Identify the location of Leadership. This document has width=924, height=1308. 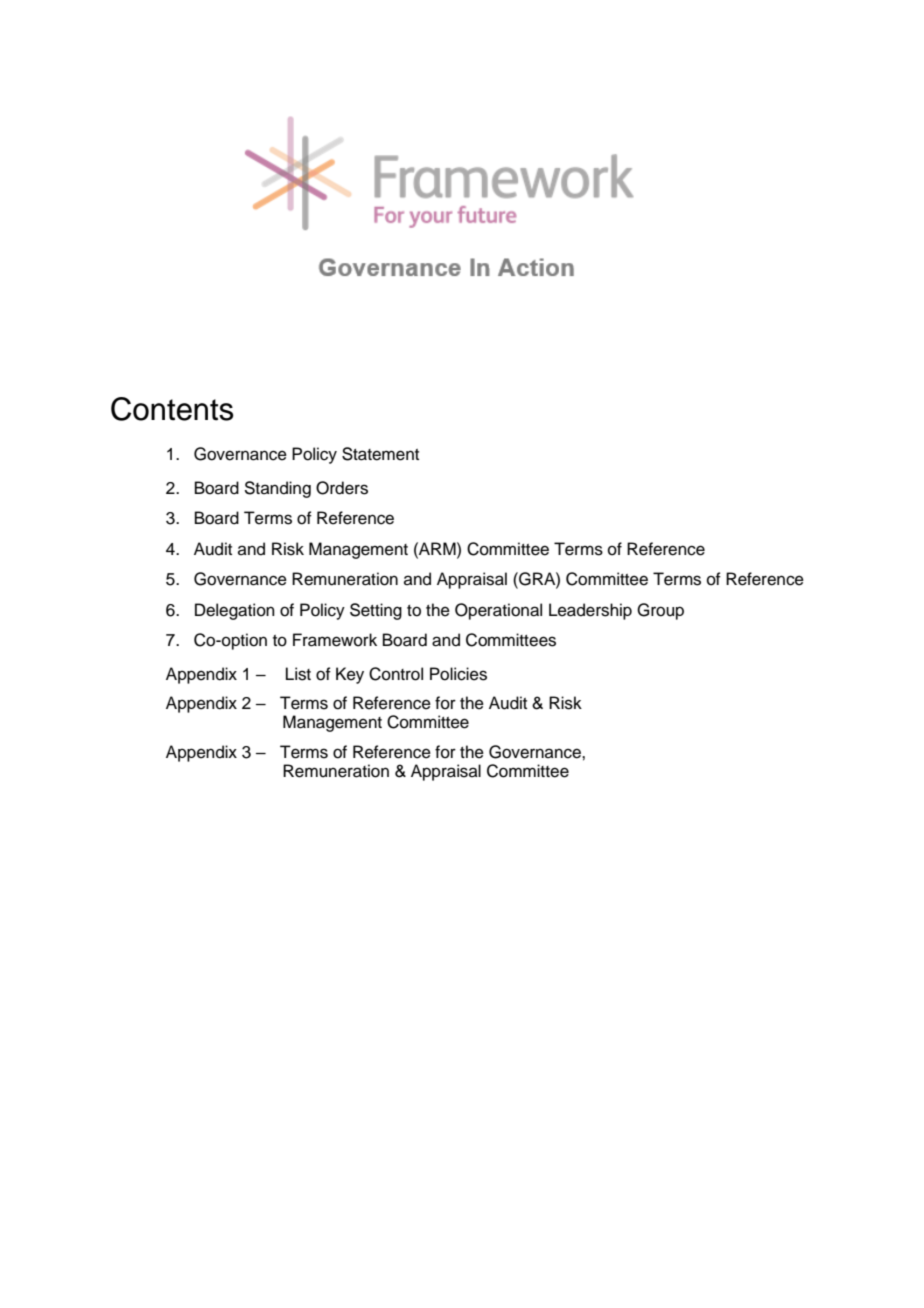
(590, 611).
